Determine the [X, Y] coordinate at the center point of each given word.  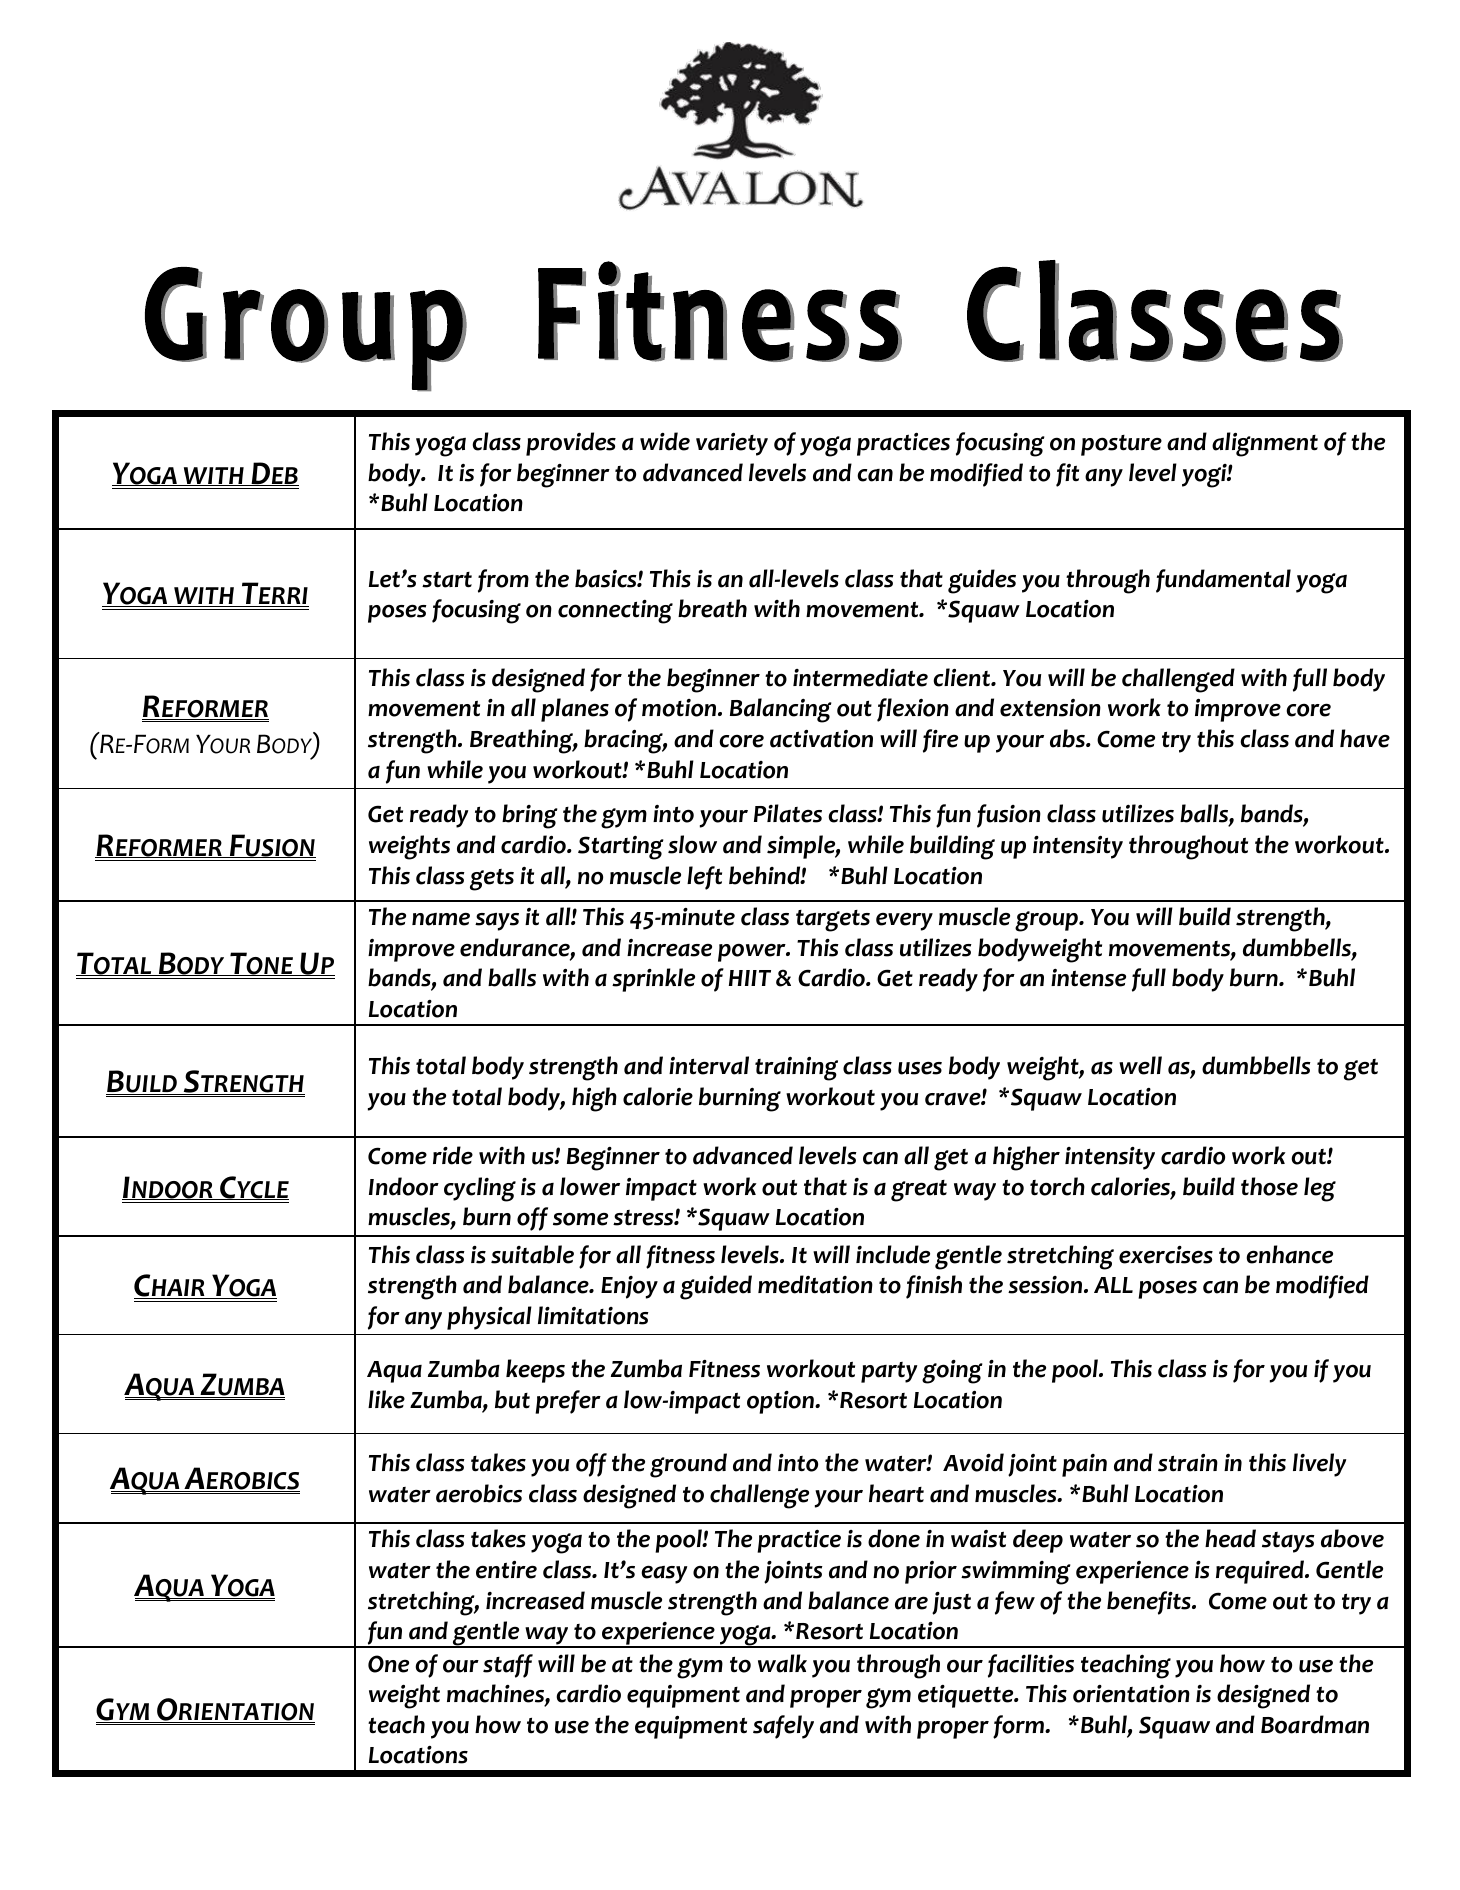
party [889, 1372]
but [512, 1399]
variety [732, 444]
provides [571, 444]
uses [920, 1068]
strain [1188, 1463]
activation [821, 739]
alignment [1265, 444]
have [1365, 738]
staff [508, 1666]
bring [530, 816]
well [1140, 1065]
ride [453, 1155]
